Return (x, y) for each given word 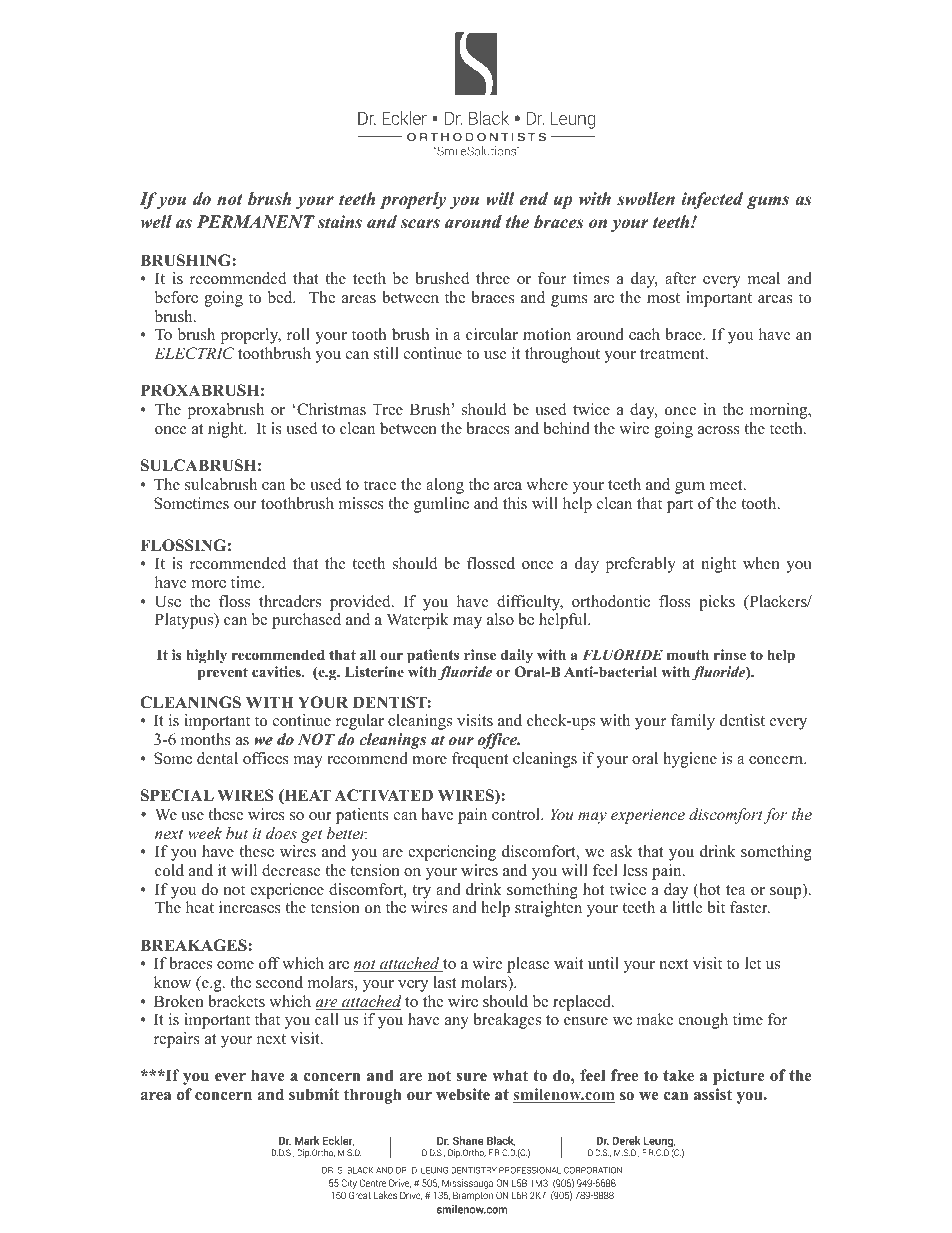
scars (420, 224)
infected (712, 200)
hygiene (690, 760)
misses (361, 503)
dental (217, 758)
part (680, 506)
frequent (480, 760)
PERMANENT (256, 221)
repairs (177, 1040)
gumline (441, 505)
